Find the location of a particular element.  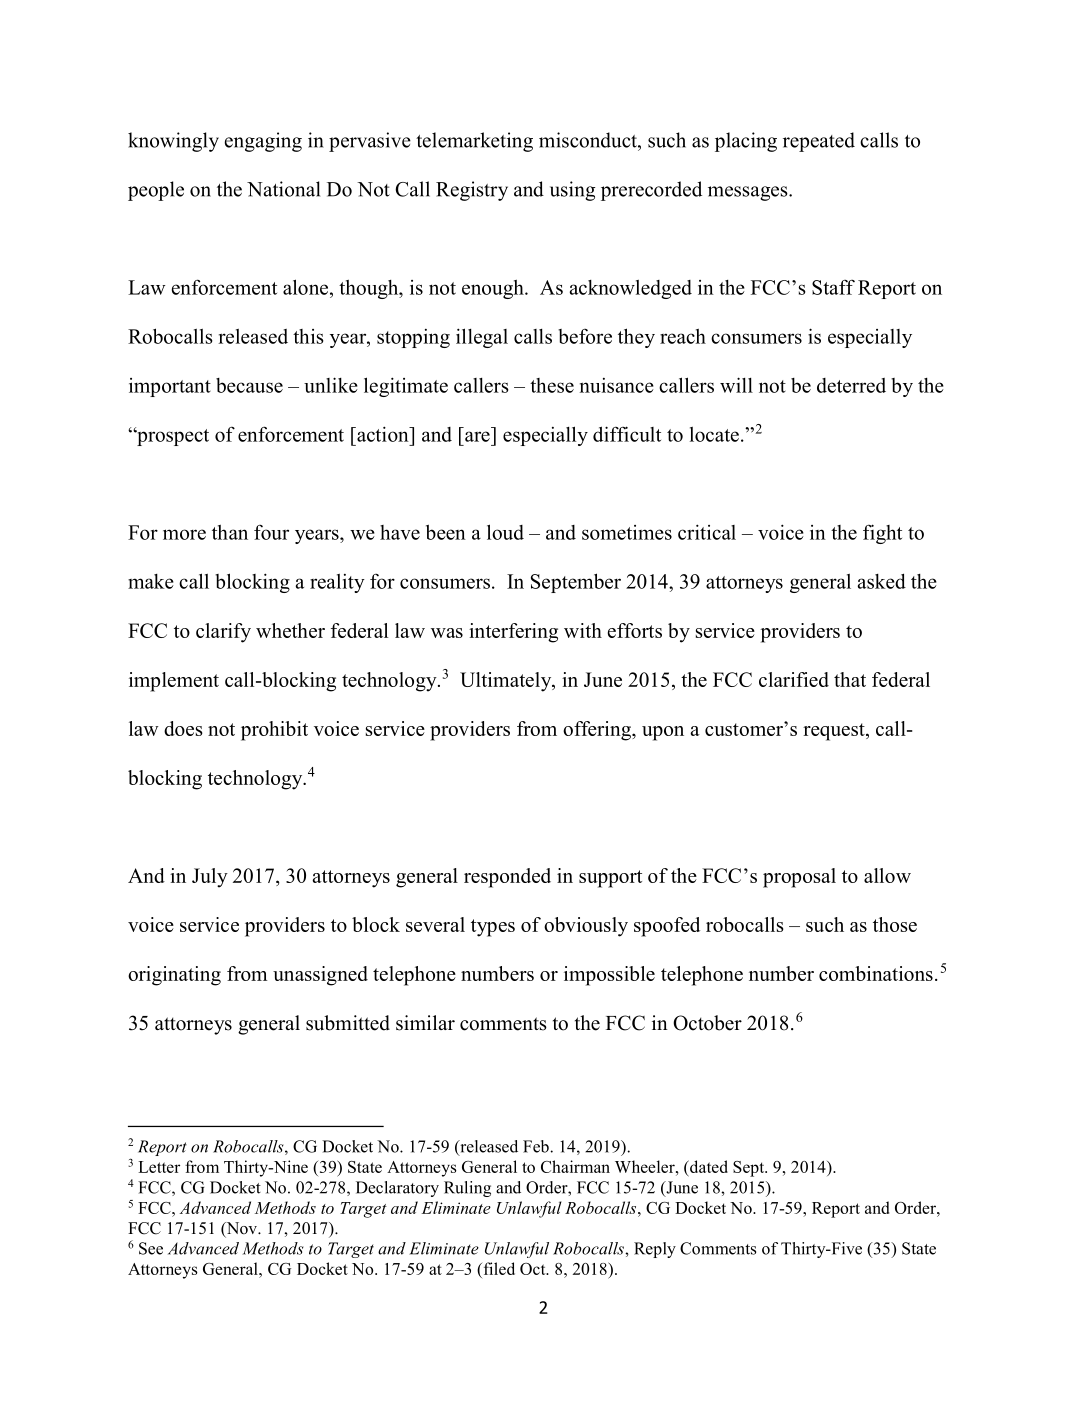

See is located at coordinates (151, 1248).
